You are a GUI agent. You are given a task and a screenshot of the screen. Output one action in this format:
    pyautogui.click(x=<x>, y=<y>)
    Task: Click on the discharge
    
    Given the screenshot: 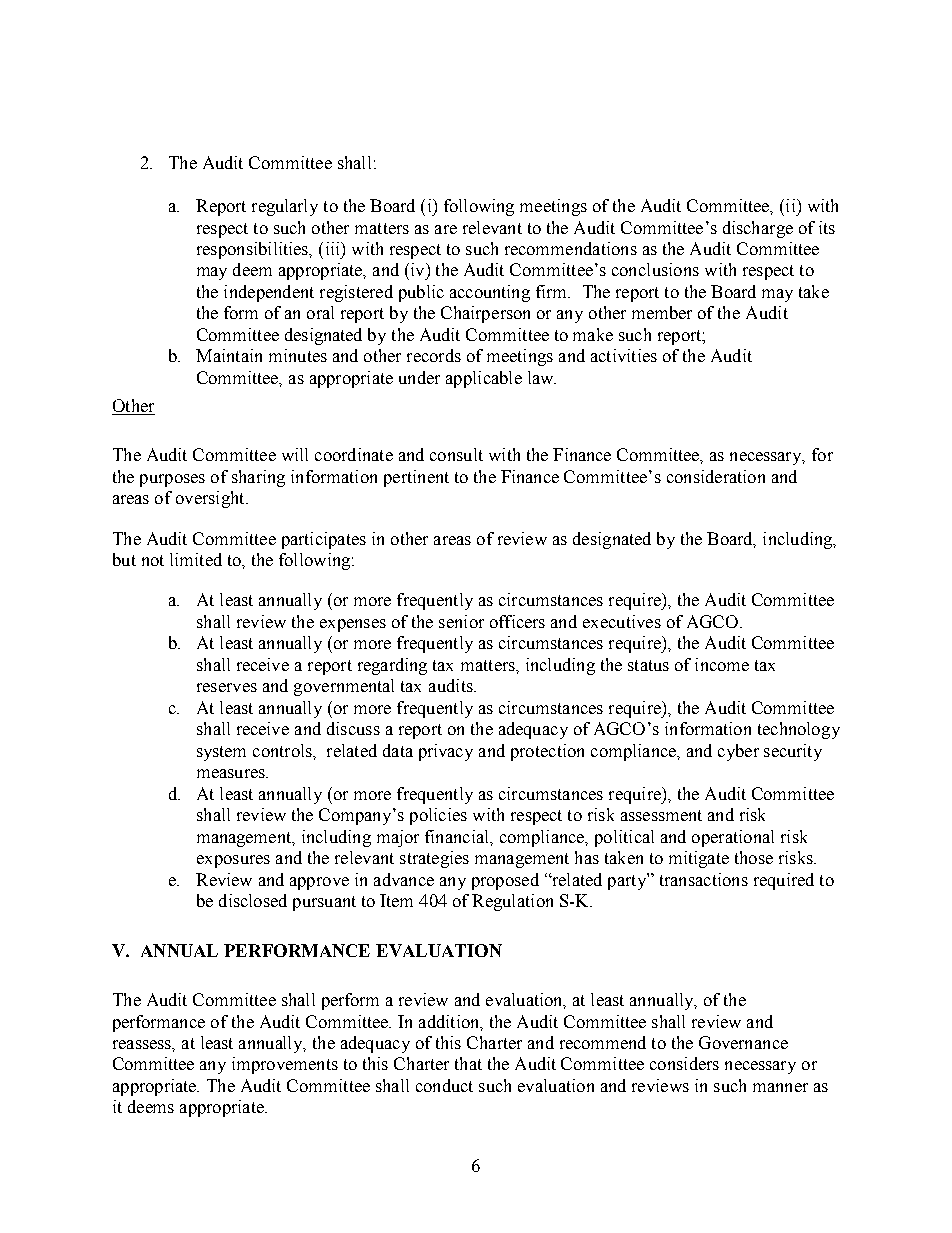 What is the action you would take?
    pyautogui.click(x=758, y=229)
